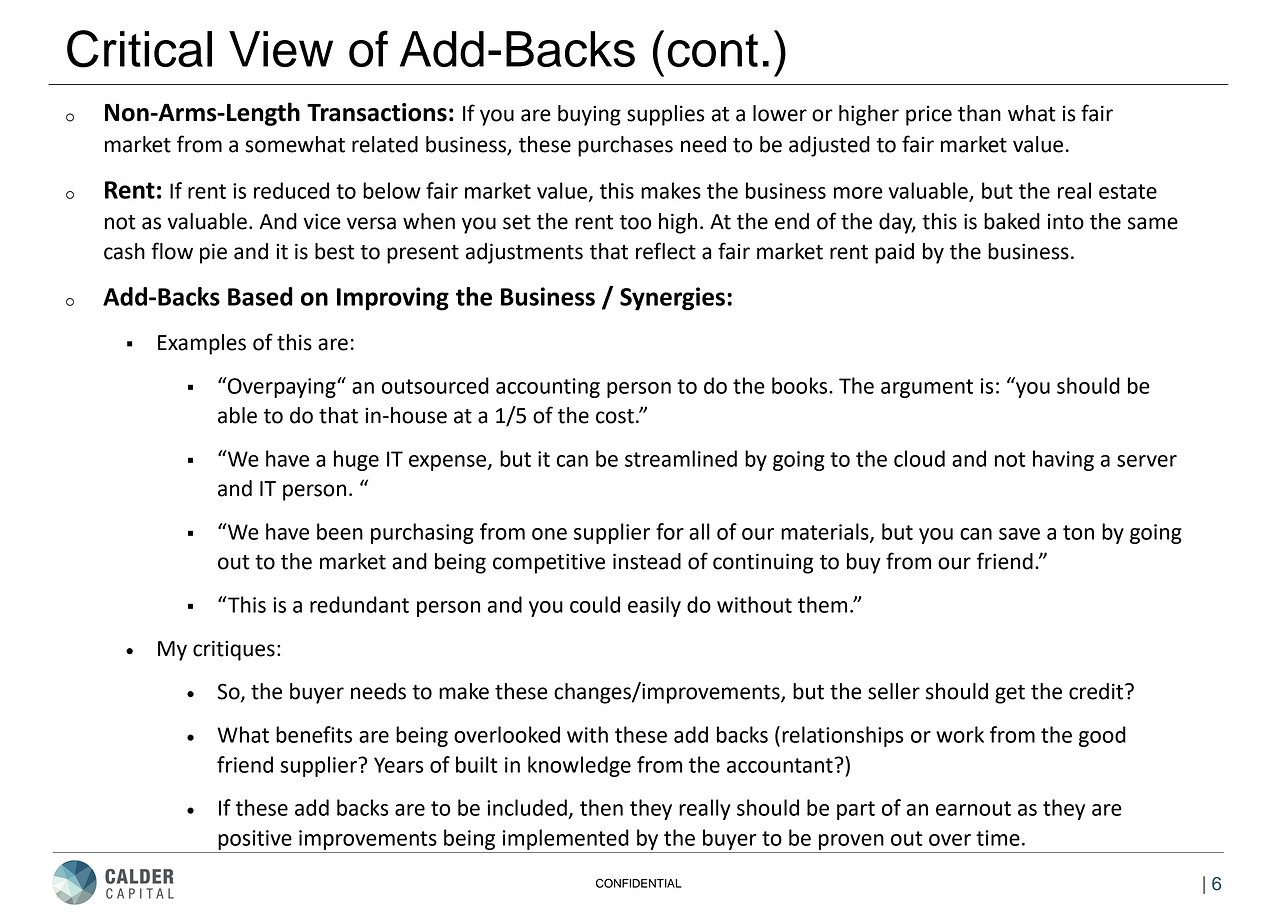 Image resolution: width=1277 pixels, height=912 pixels. I want to click on streamlined, so click(681, 458).
